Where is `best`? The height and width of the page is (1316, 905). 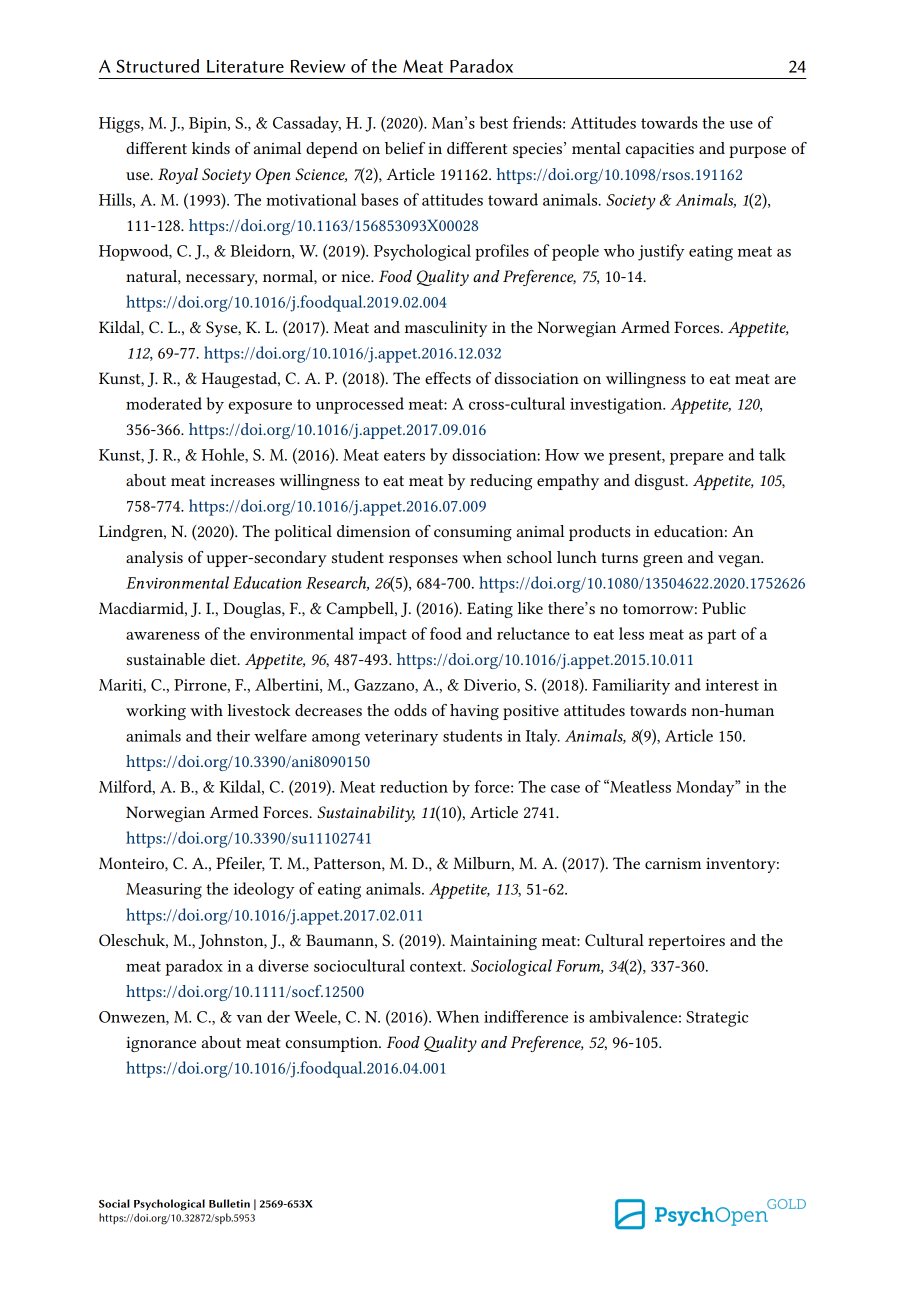 best is located at coordinates (494, 122).
